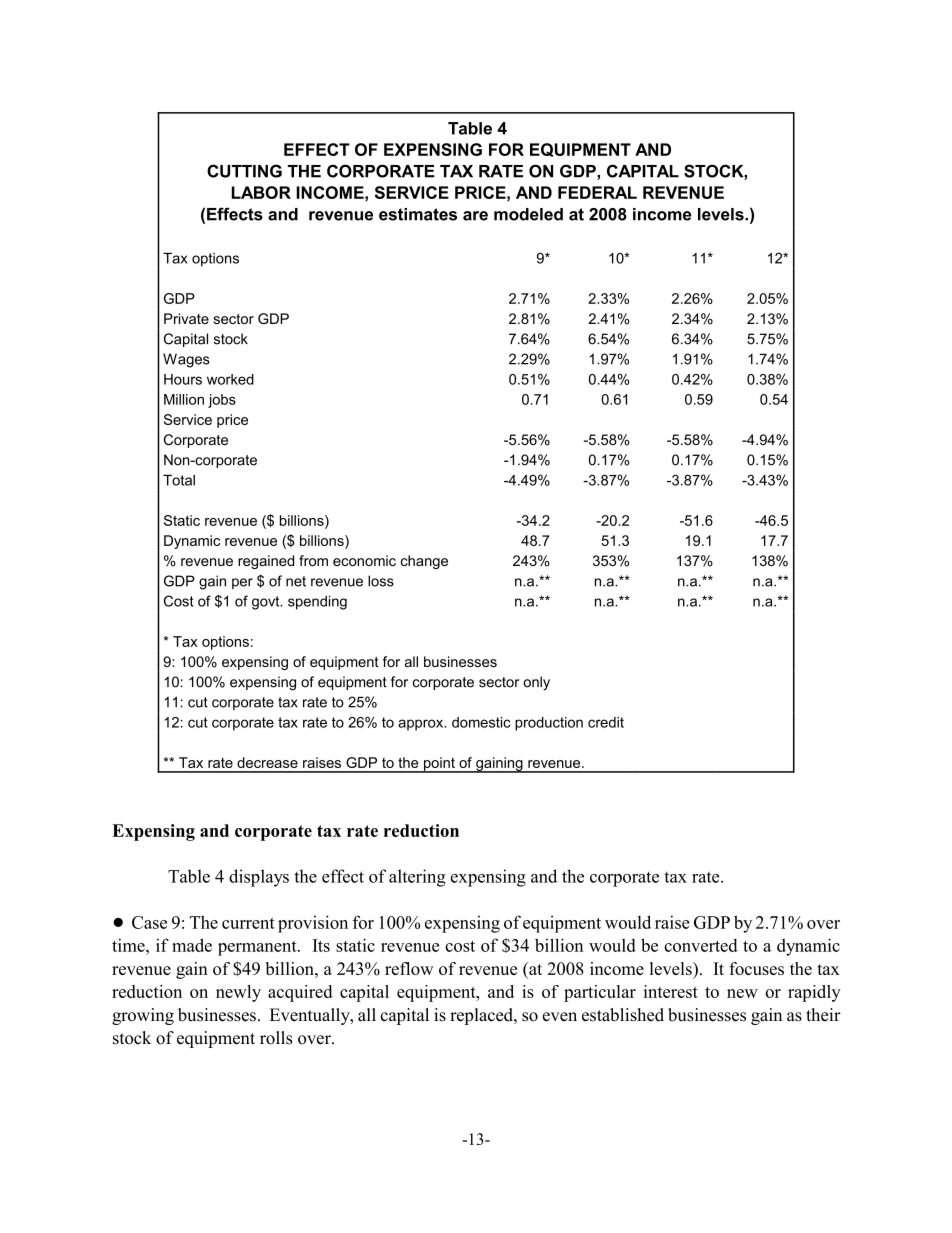 This document has width=952, height=1233. Describe the element at coordinates (481, 722) in the document. I see `domestic` at that location.
